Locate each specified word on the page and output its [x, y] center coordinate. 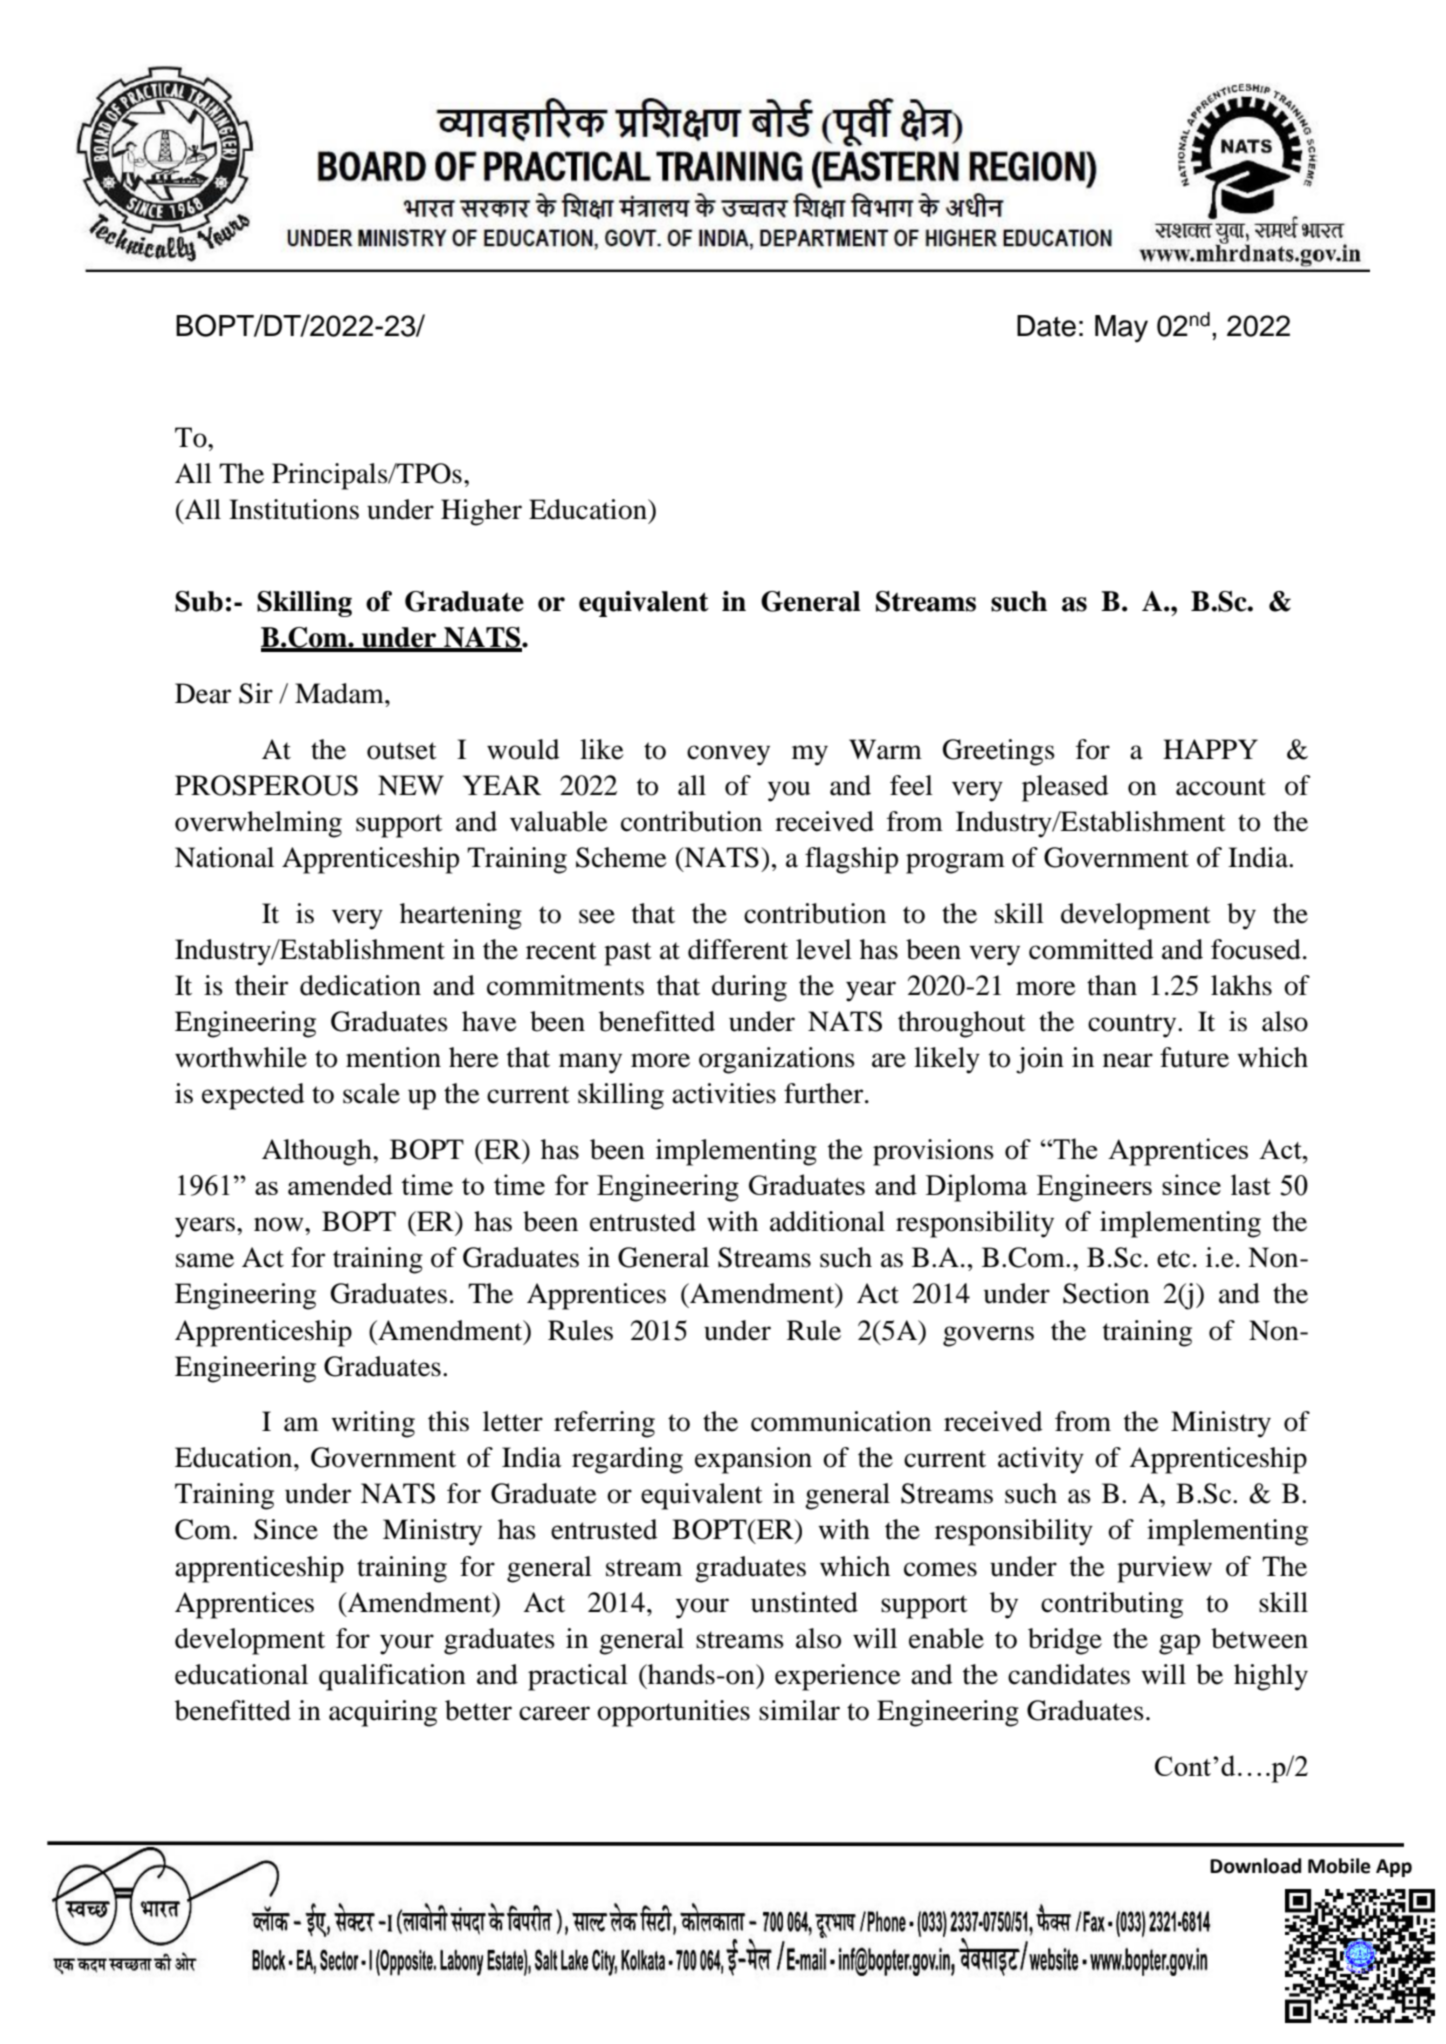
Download [1255, 1866]
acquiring [383, 1713]
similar [799, 1710]
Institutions [294, 509]
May [1121, 329]
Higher [481, 512]
